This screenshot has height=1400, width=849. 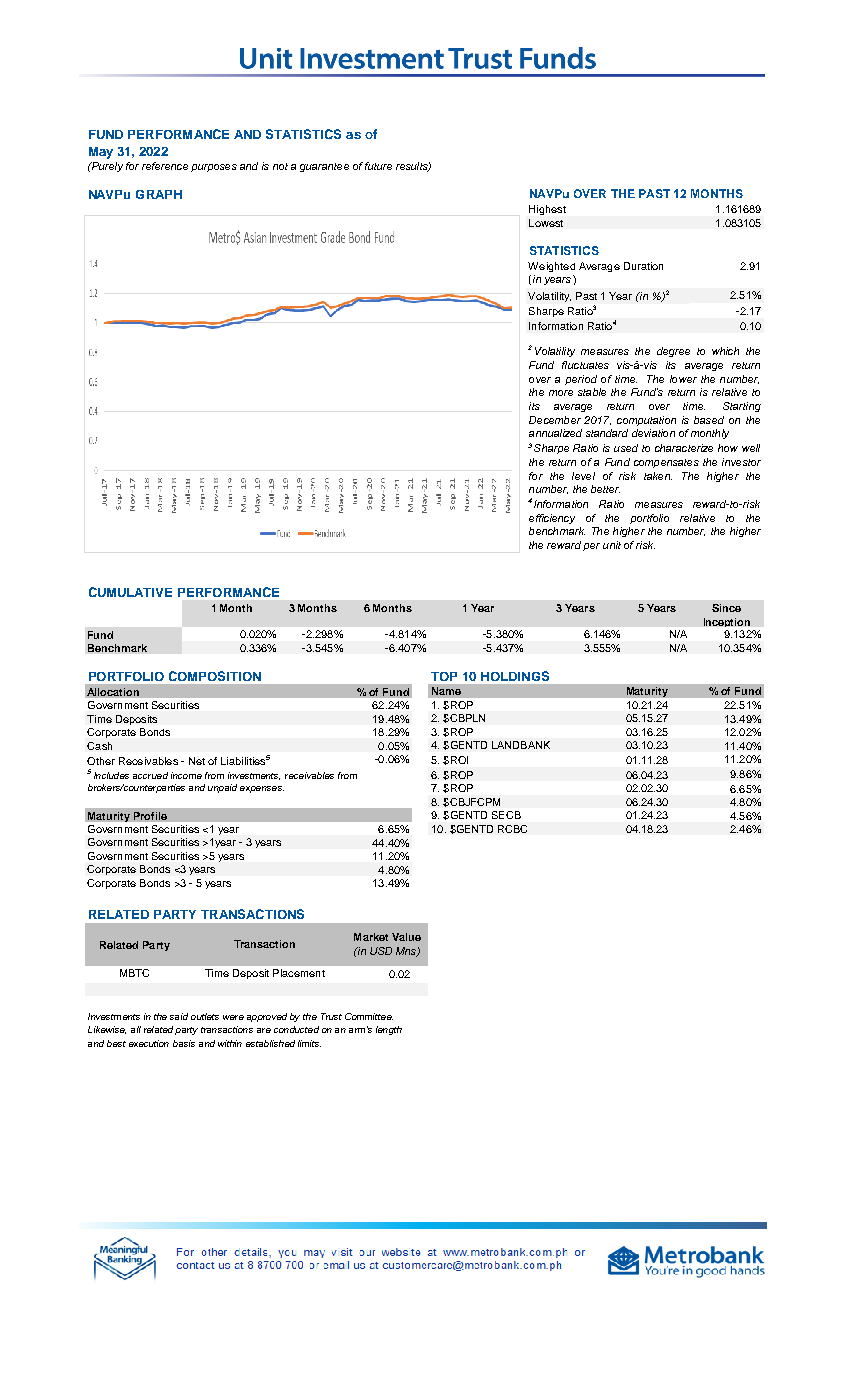 I want to click on HOLDINGS, so click(x=515, y=676).
